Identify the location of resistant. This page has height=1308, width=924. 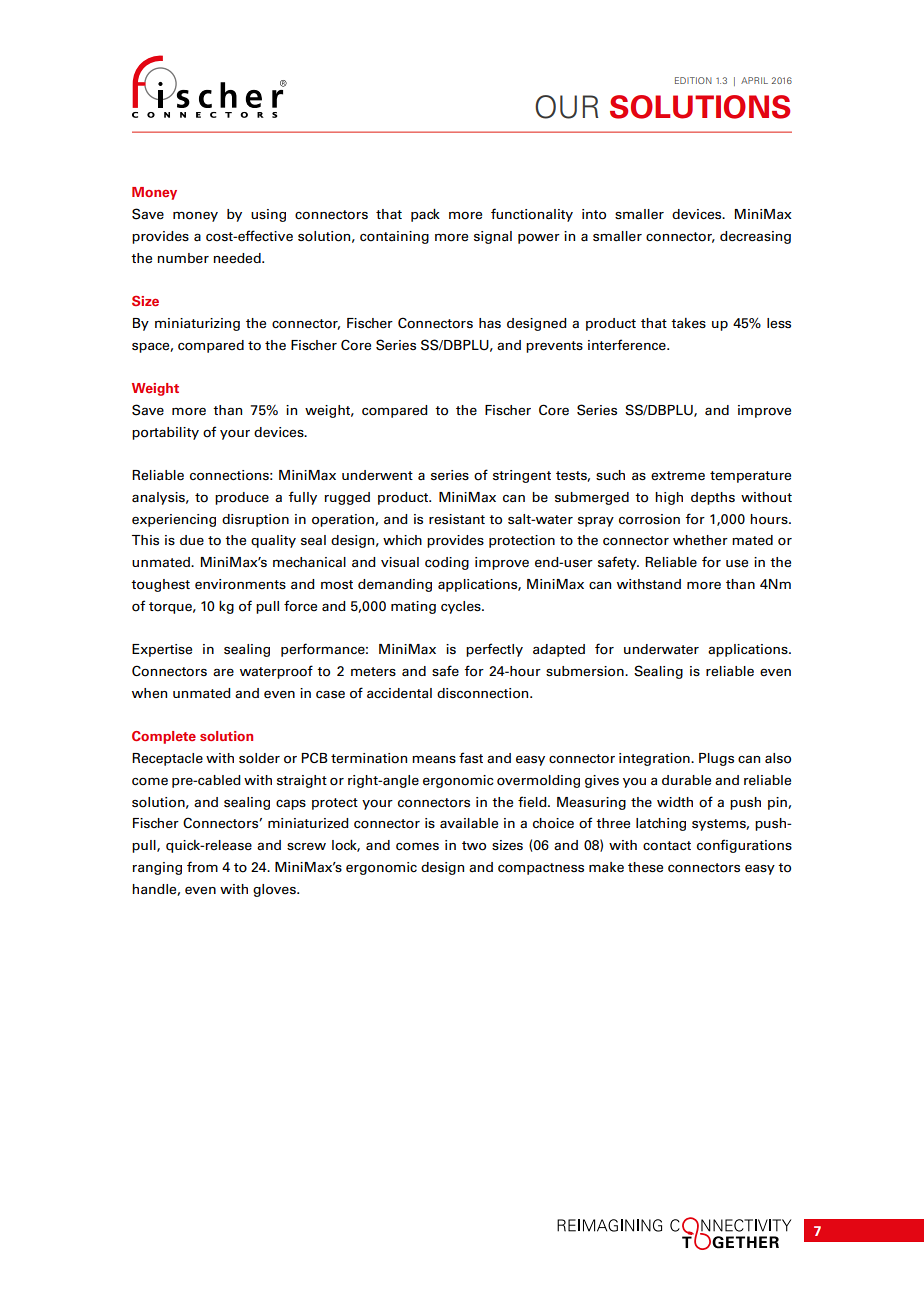
(457, 519).
